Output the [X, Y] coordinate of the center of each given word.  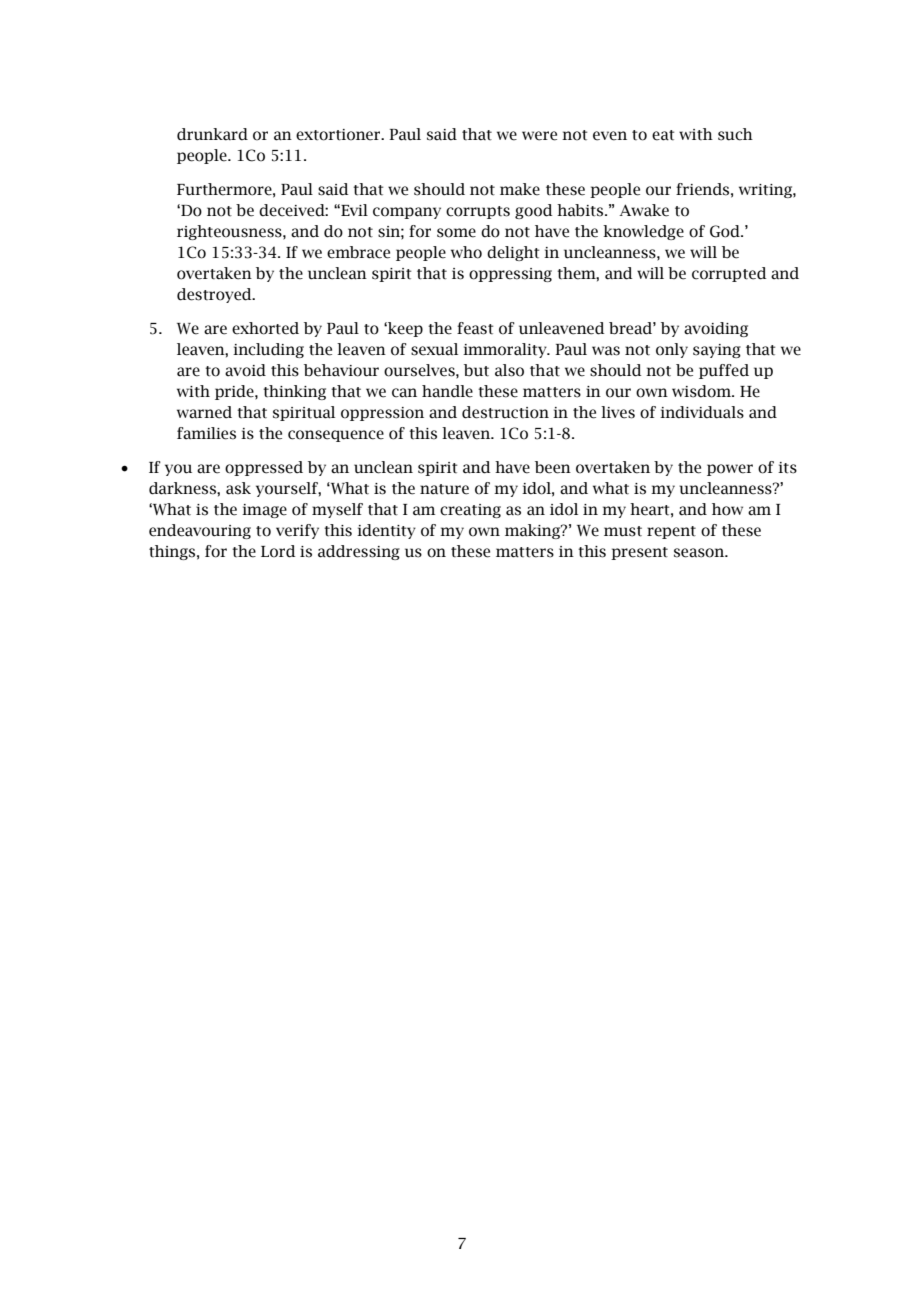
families [206, 433]
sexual [434, 349]
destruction [505, 412]
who [466, 252]
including [268, 350]
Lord [278, 551]
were [539, 136]
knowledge [643, 232]
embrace [358, 252]
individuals [702, 412]
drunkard [212, 134]
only [672, 350]
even [610, 136]
